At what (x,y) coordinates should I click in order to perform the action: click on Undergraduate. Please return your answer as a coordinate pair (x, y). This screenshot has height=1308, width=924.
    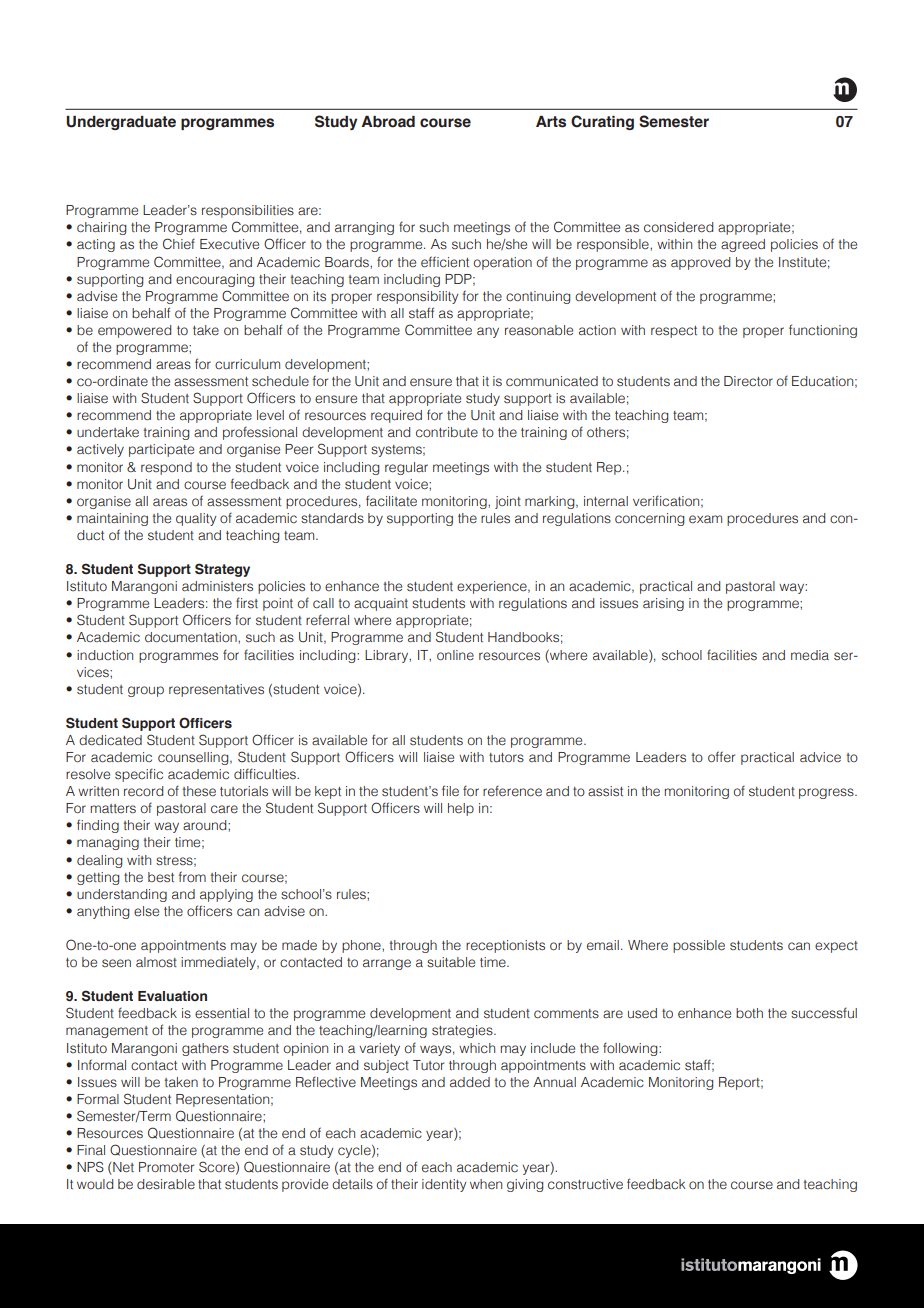
    Looking at the image, I should click on (121, 123).
